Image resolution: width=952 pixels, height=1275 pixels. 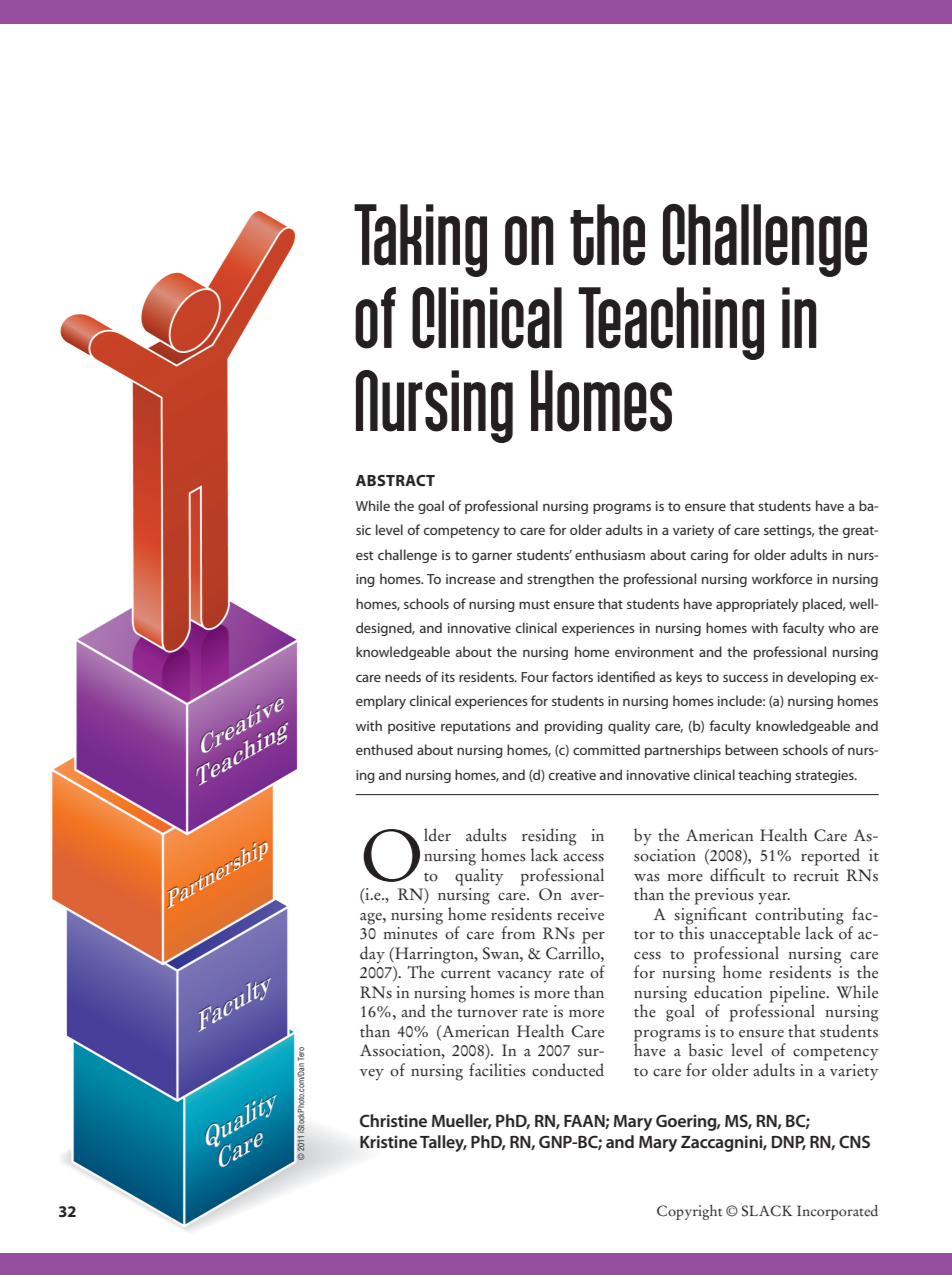 What do you see at coordinates (388, 1141) in the image?
I see `Kristine` at bounding box center [388, 1141].
